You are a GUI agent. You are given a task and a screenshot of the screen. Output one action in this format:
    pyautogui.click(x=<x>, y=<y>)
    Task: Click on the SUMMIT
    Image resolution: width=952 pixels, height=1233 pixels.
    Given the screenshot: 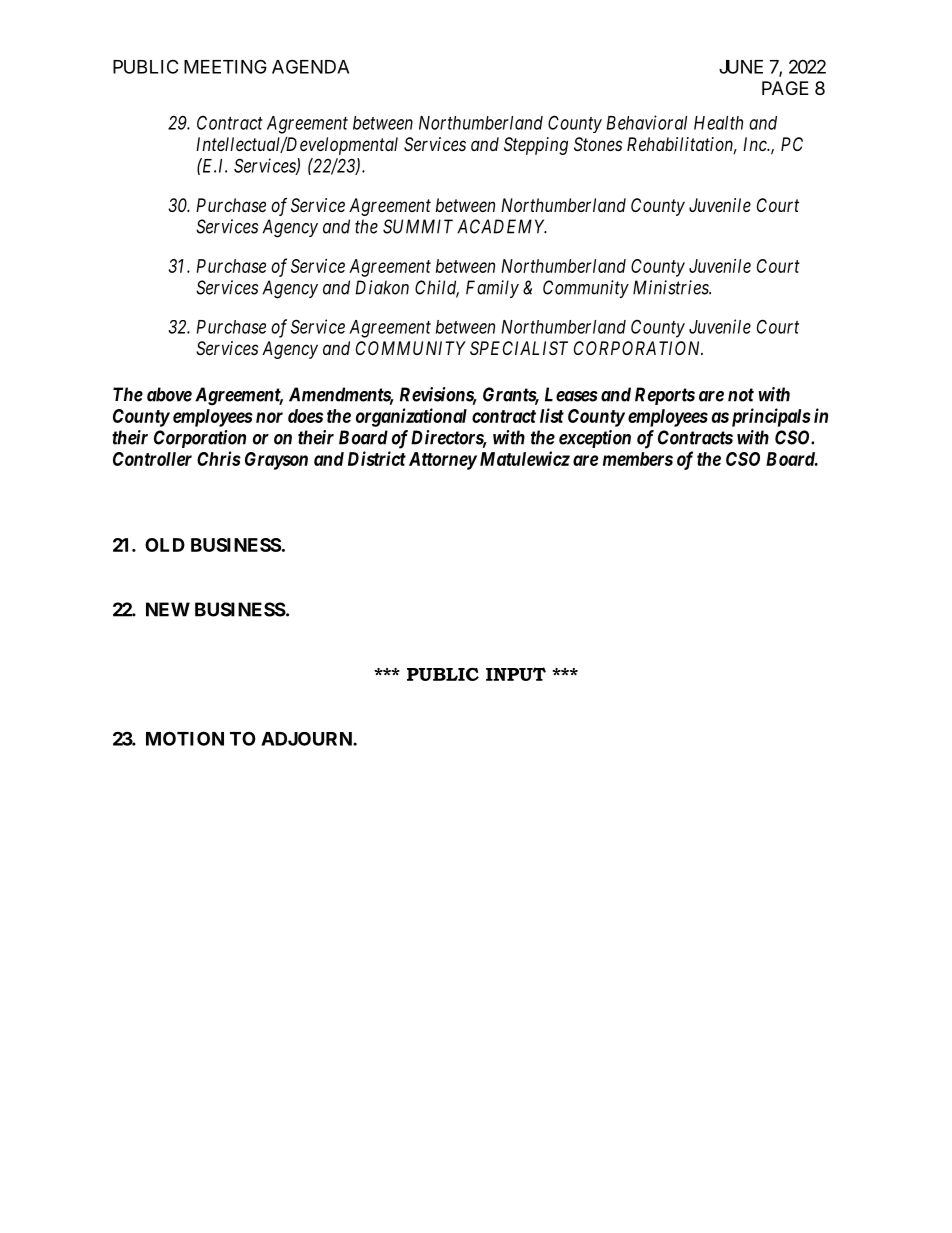 What is the action you would take?
    pyautogui.click(x=418, y=226)
